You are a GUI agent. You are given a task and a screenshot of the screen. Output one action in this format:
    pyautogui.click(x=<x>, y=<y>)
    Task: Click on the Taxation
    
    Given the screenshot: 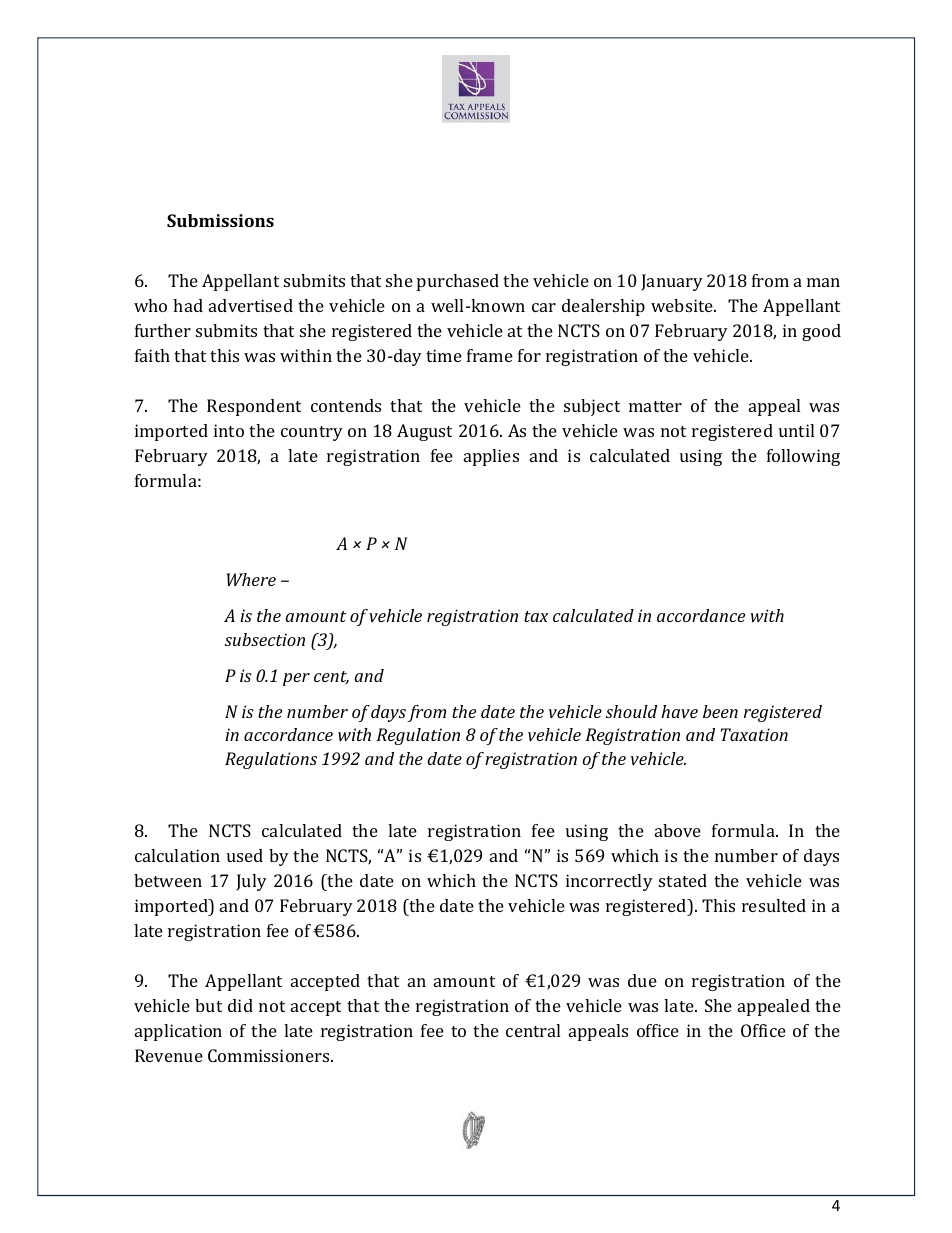 What is the action you would take?
    pyautogui.click(x=754, y=734)
